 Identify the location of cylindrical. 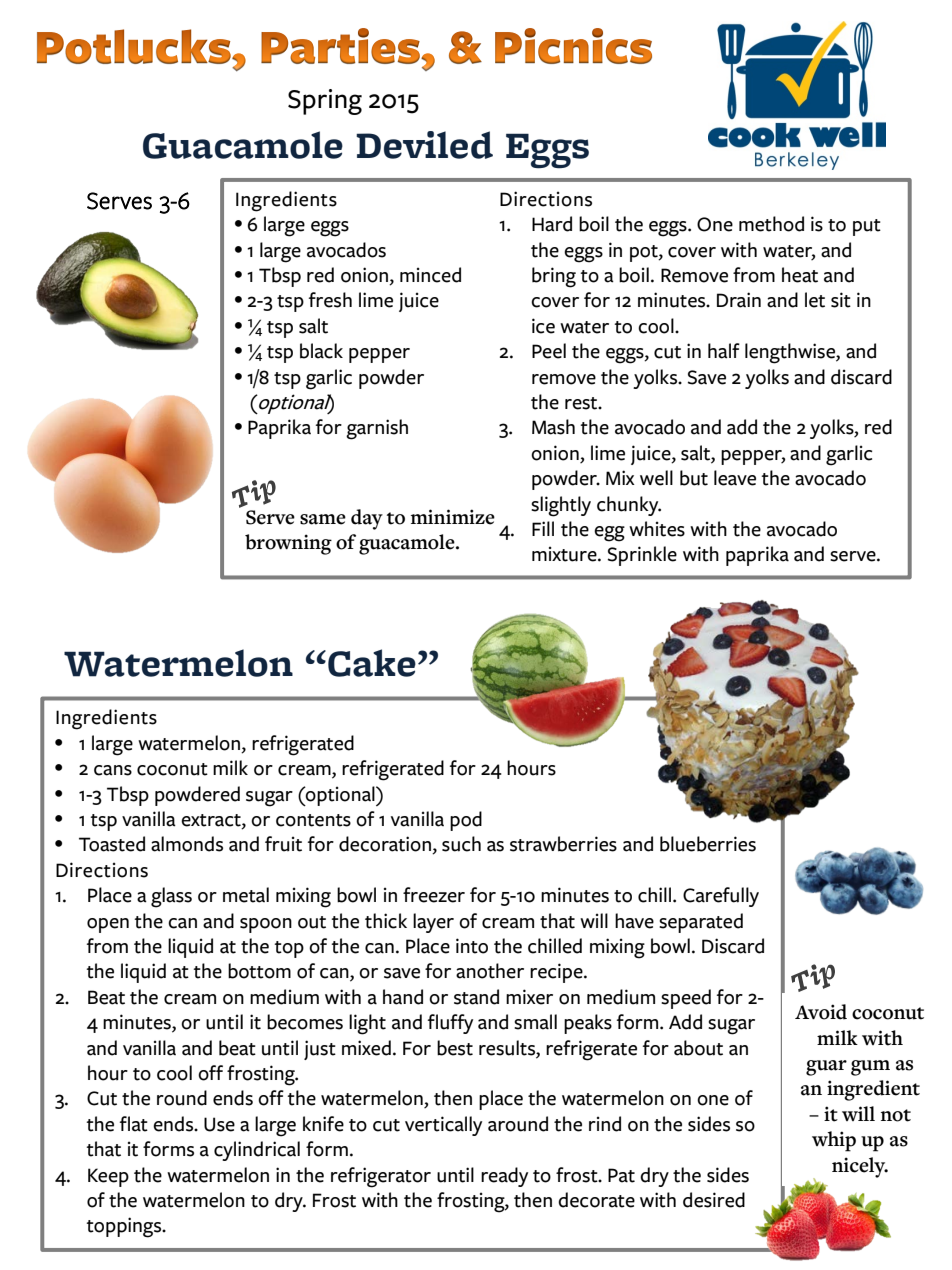
(257, 1151).
